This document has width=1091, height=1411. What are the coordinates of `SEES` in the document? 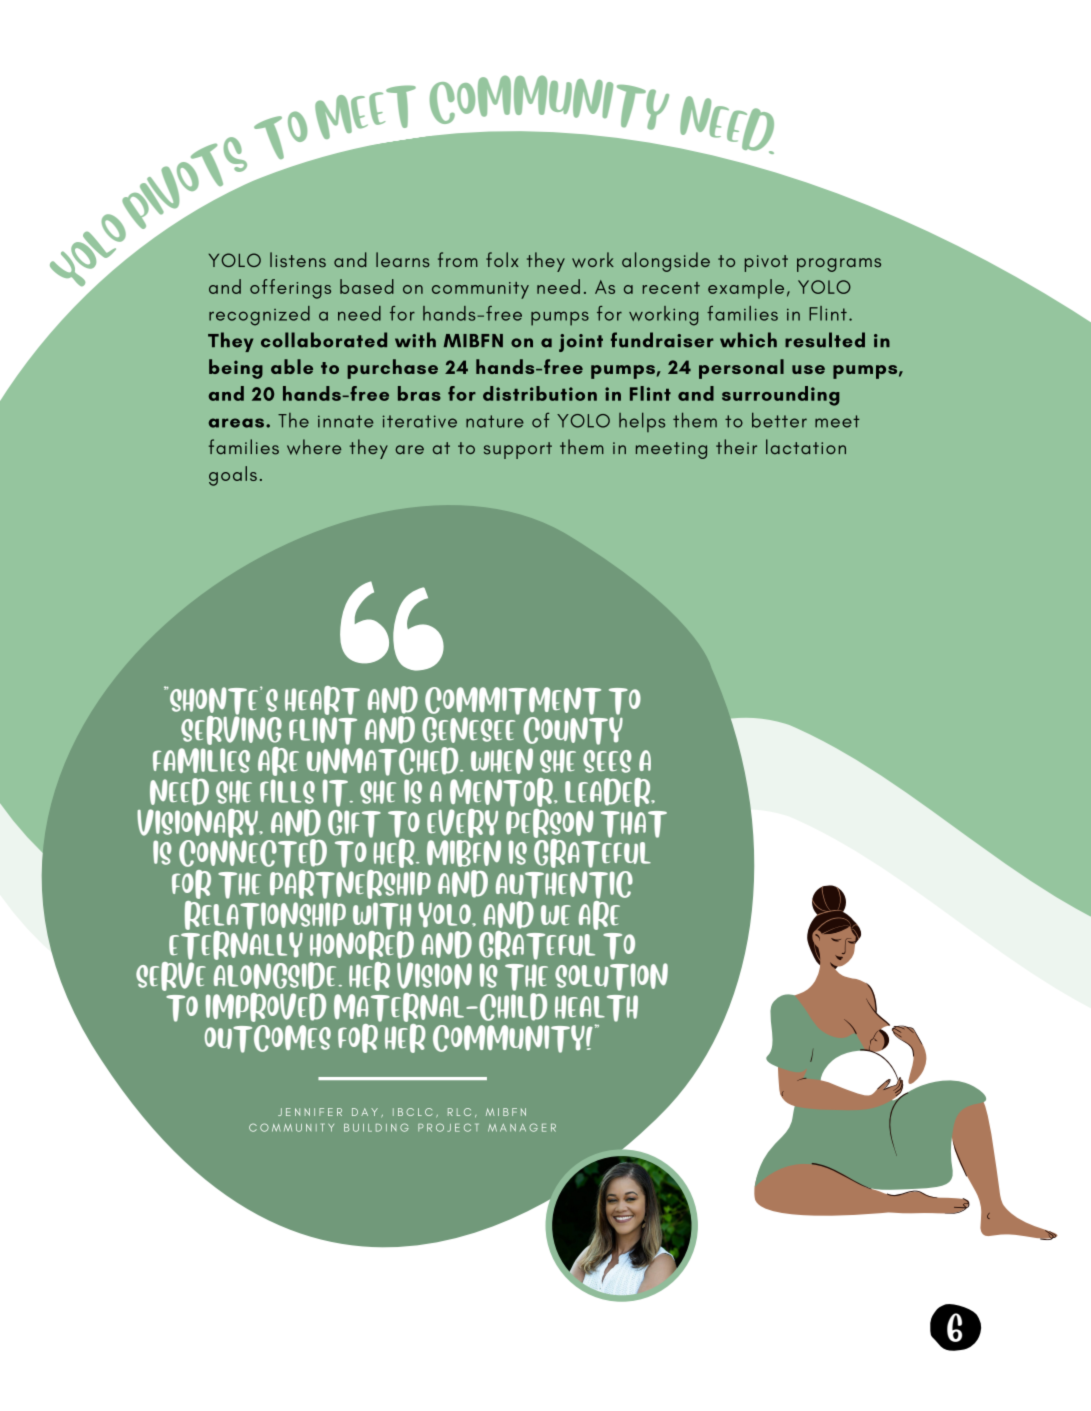 It's located at (607, 761).
